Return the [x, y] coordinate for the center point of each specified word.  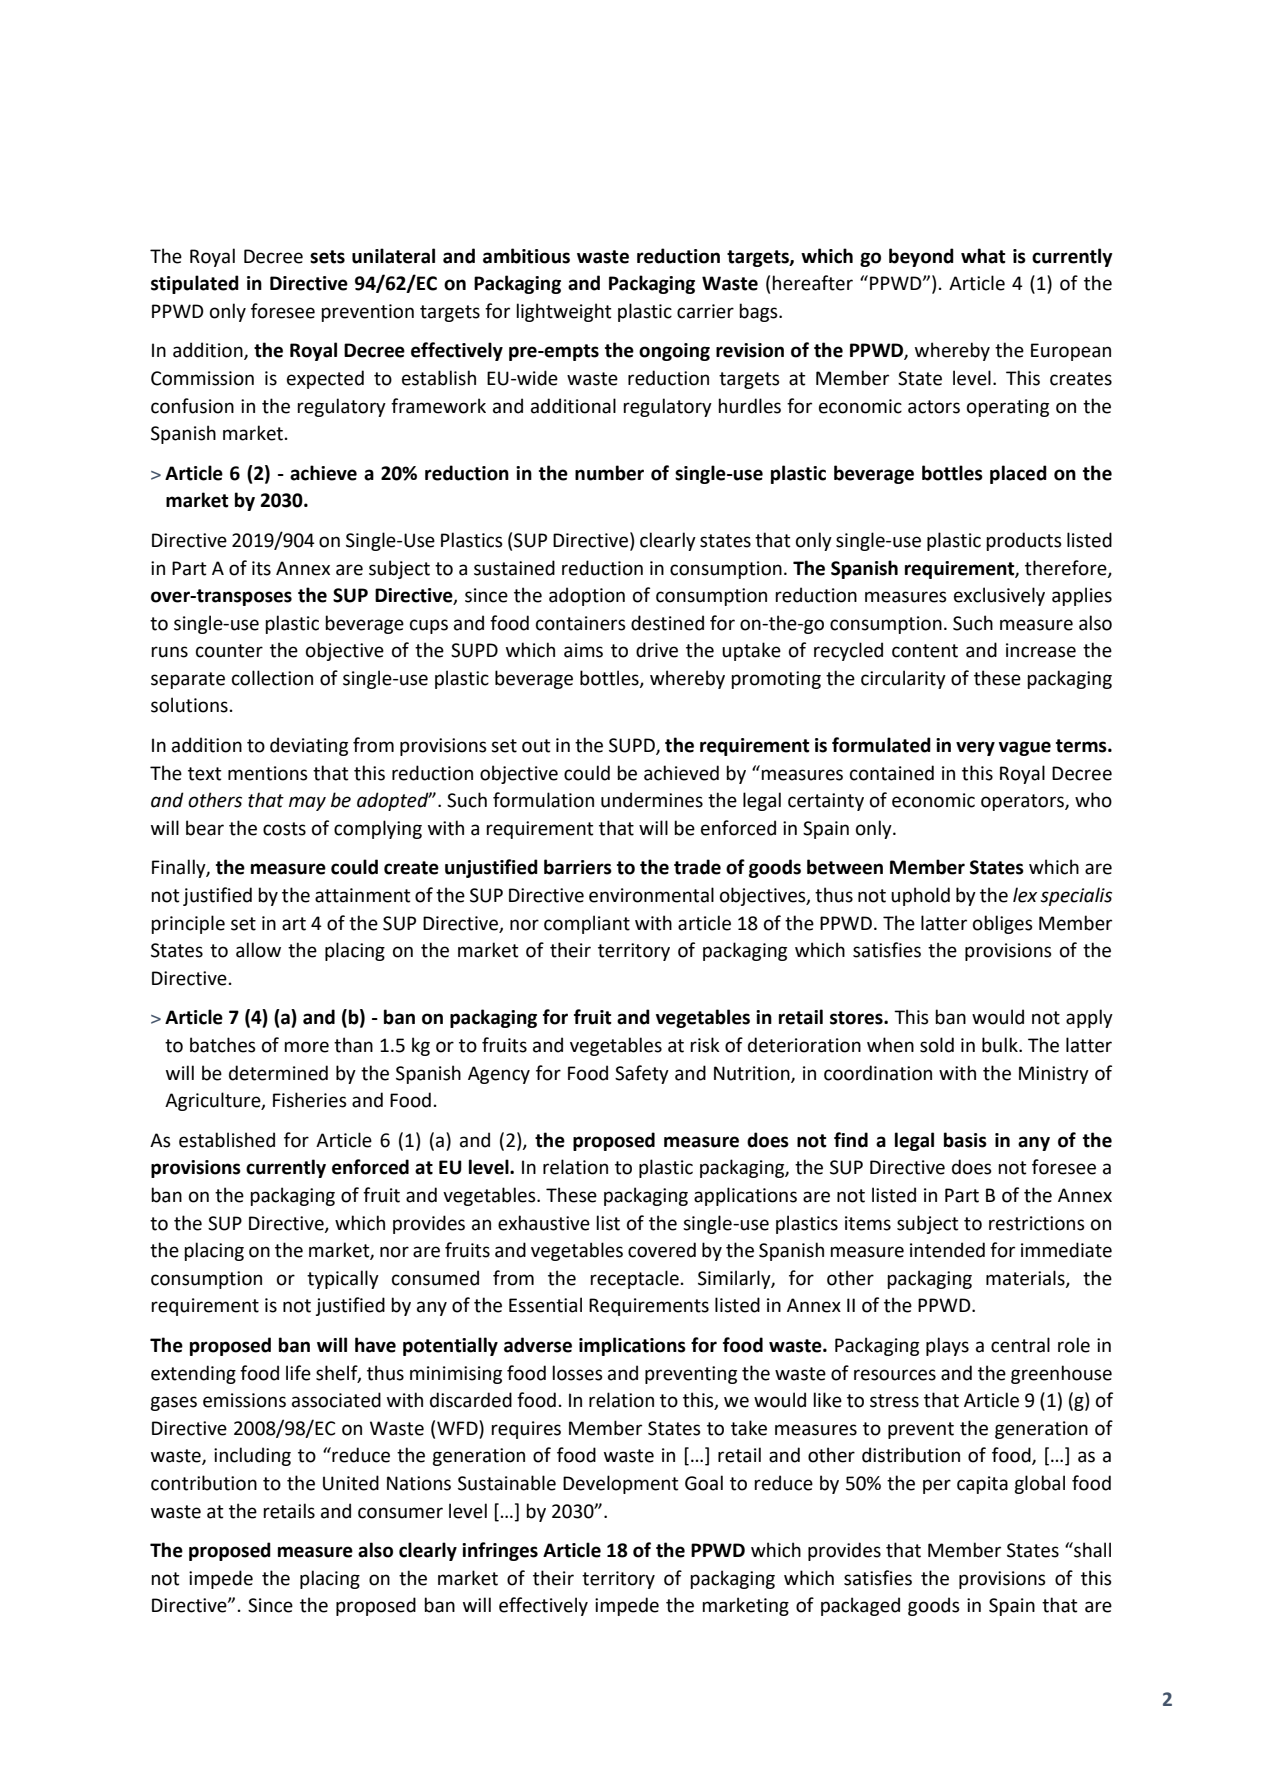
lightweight [564, 312]
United [351, 1483]
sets [327, 257]
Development [621, 1484]
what [983, 256]
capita [982, 1485]
